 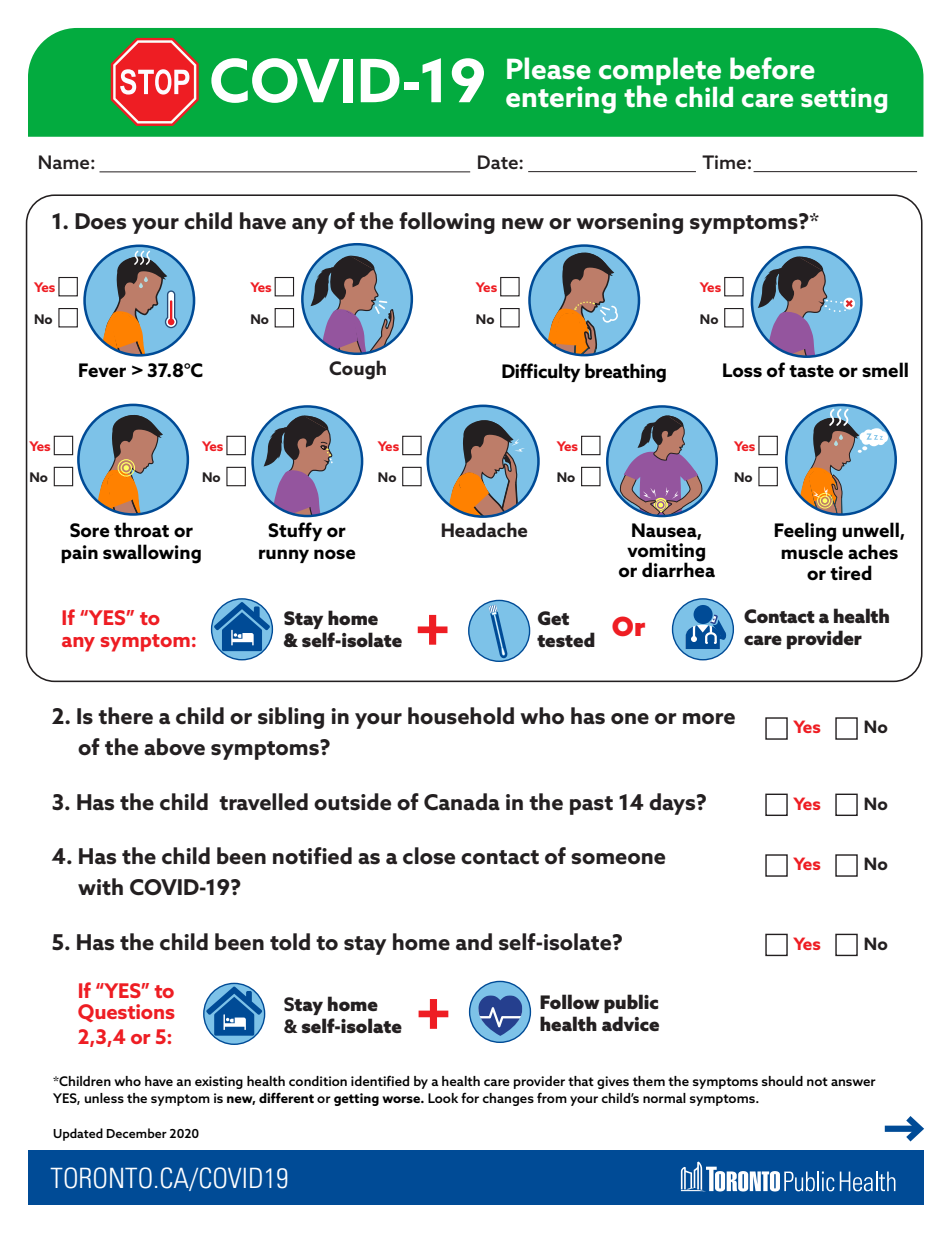 What do you see at coordinates (772, 68) in the screenshot?
I see `before` at bounding box center [772, 68].
